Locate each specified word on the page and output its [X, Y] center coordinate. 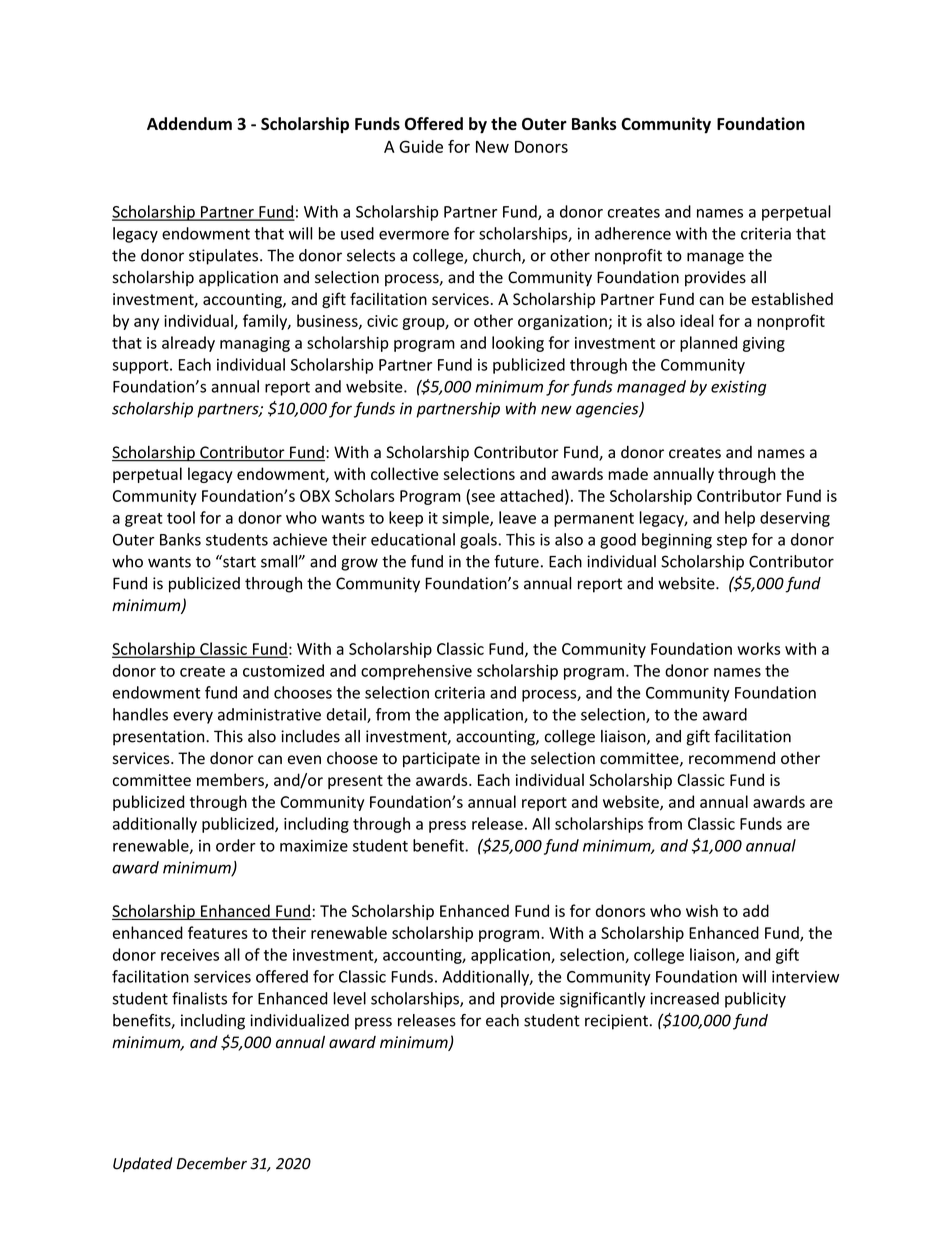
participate [441, 760]
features [218, 932]
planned [708, 344]
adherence [633, 233]
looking [518, 344]
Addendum [189, 123]
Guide [421, 146]
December [212, 1163]
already [188, 344]
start [238, 561]
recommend [732, 758]
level [350, 998]
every [193, 717]
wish [702, 910]
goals [478, 541]
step [732, 542]
